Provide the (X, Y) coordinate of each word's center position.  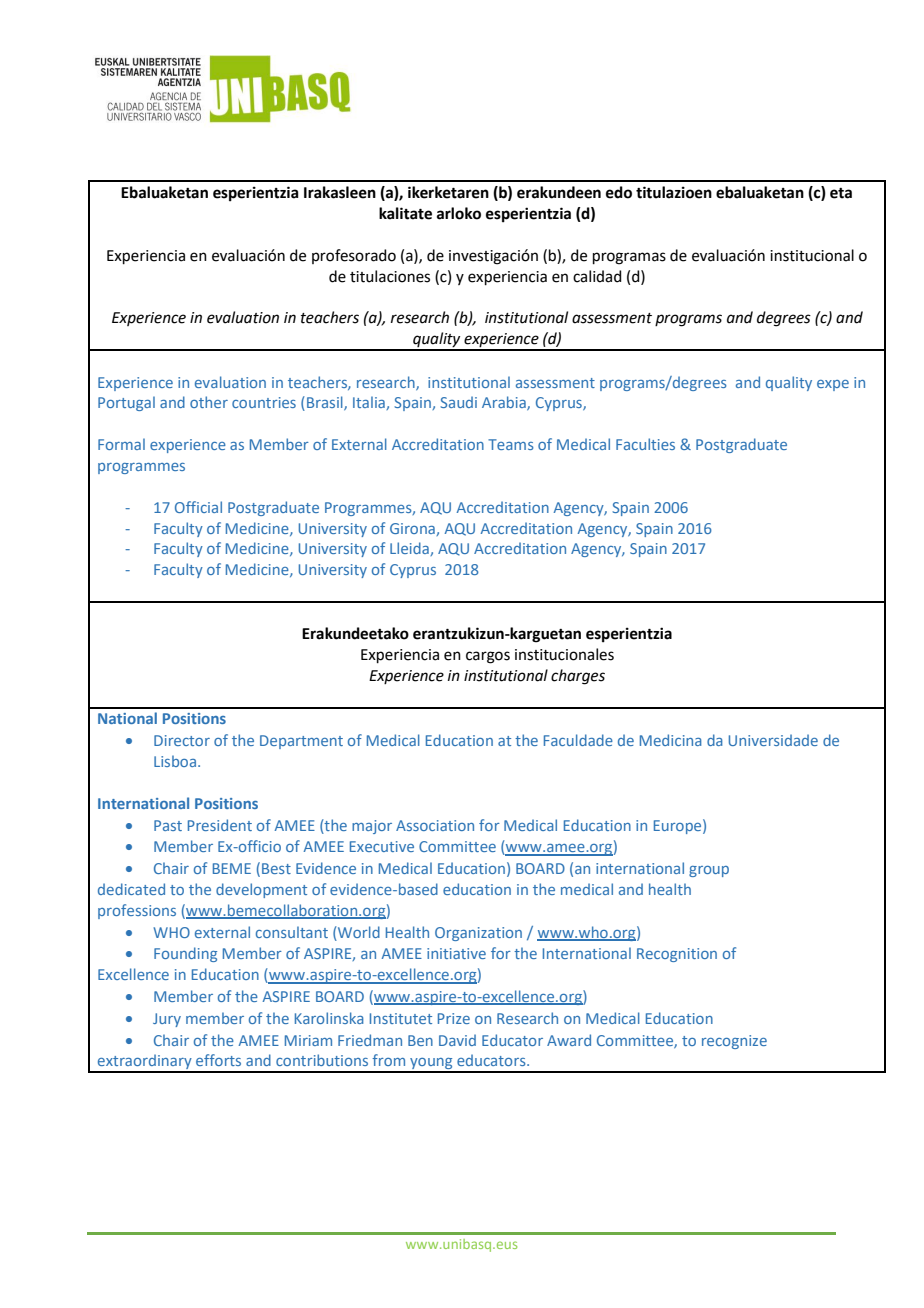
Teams (511, 444)
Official (198, 507)
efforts (218, 1060)
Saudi (458, 402)
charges (578, 677)
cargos (488, 657)
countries (264, 402)
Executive (382, 846)
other (209, 402)
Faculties (645, 444)
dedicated (131, 889)
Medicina (671, 740)
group (709, 871)
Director (182, 740)
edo (619, 192)
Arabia (505, 403)
